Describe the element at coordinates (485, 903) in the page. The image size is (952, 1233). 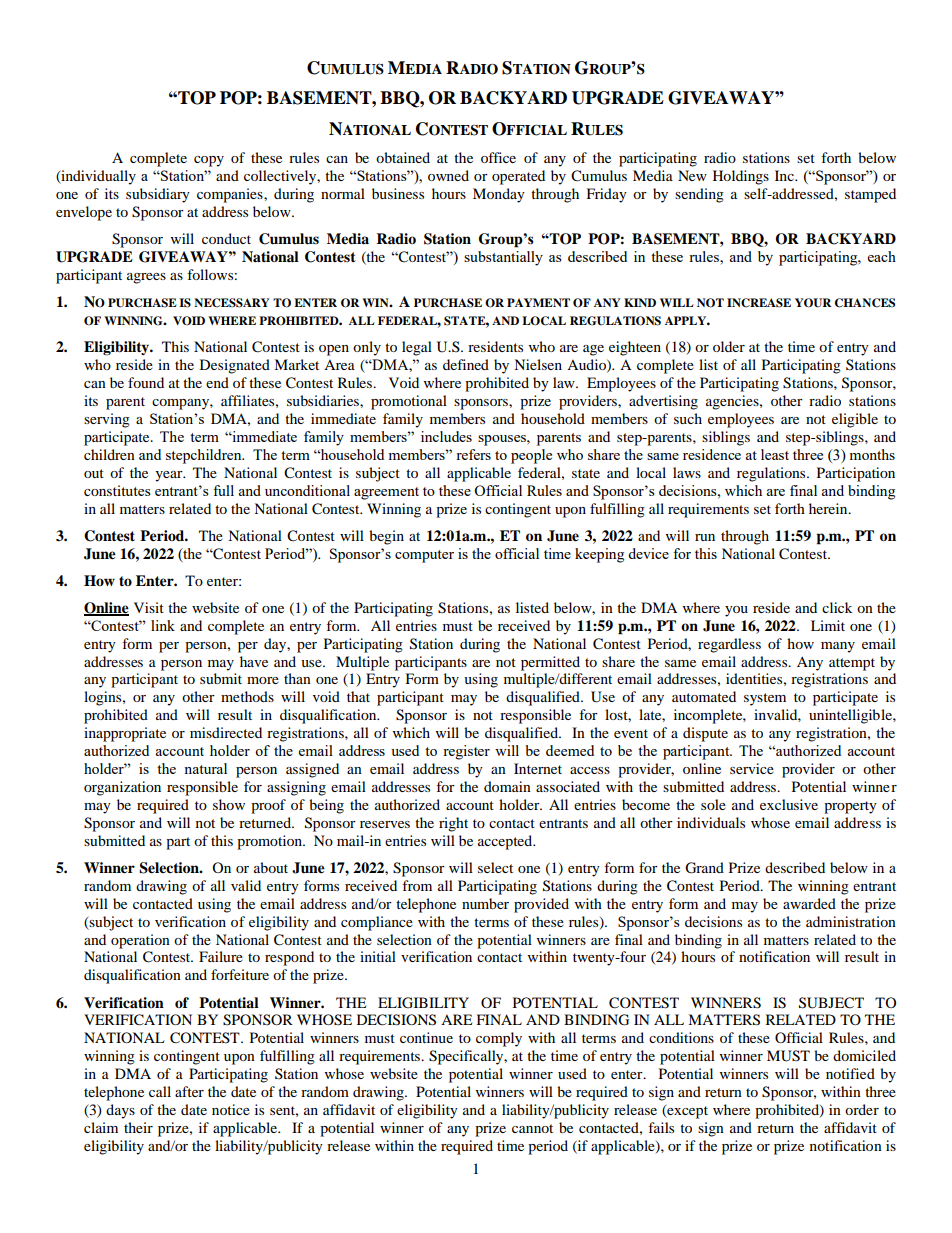
I see `number` at that location.
